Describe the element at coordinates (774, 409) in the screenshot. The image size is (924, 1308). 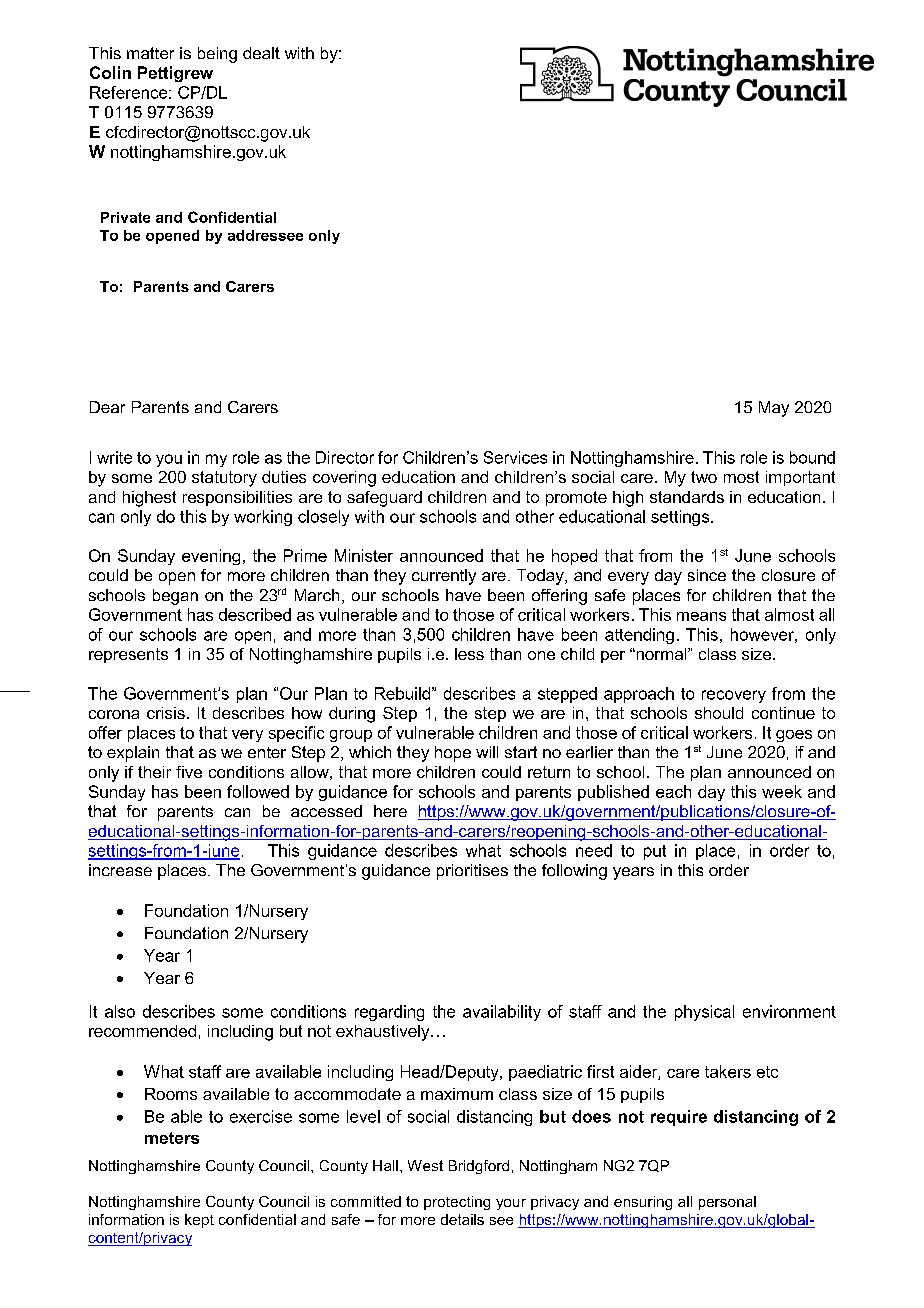
I see `May` at that location.
